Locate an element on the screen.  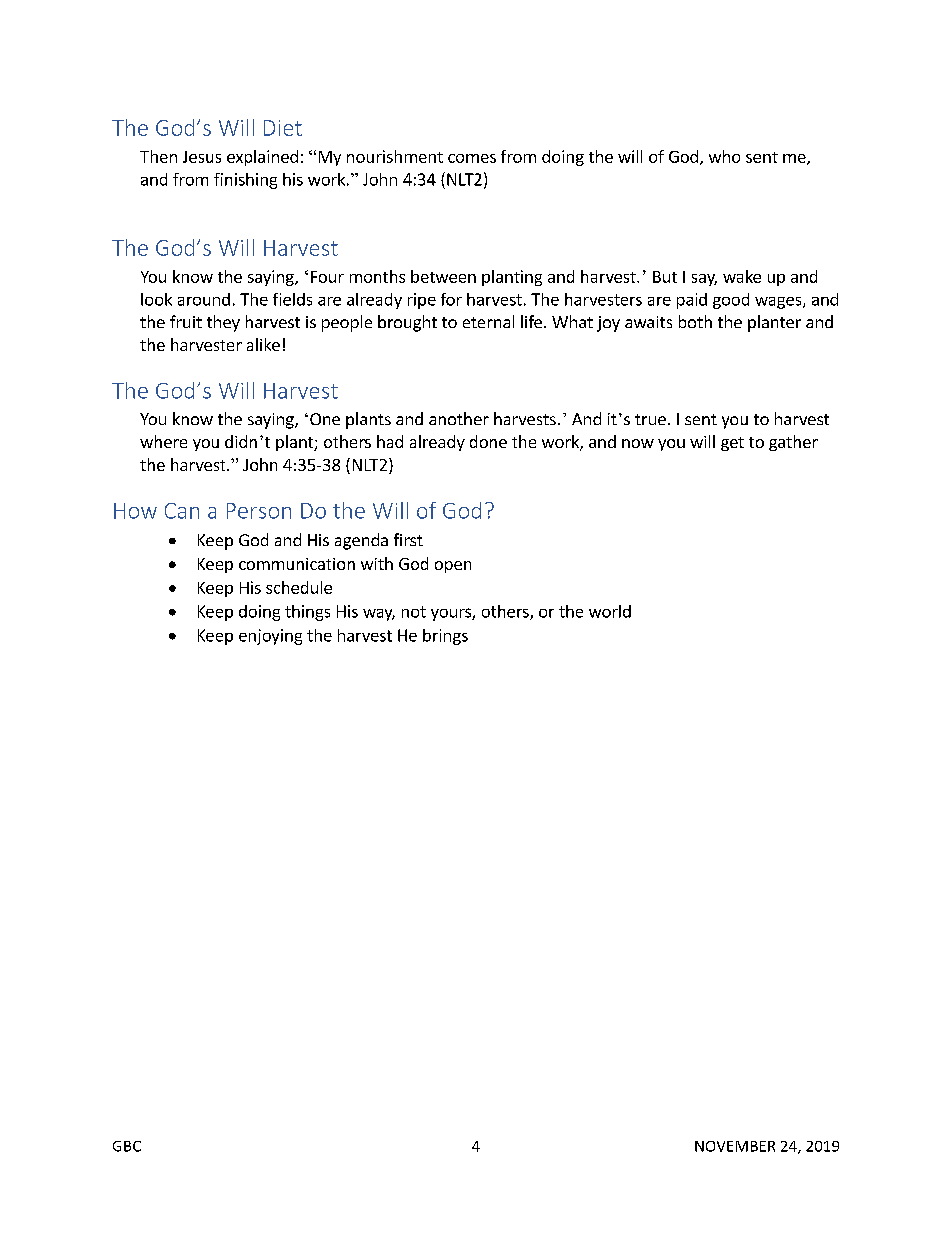
get is located at coordinates (732, 444).
